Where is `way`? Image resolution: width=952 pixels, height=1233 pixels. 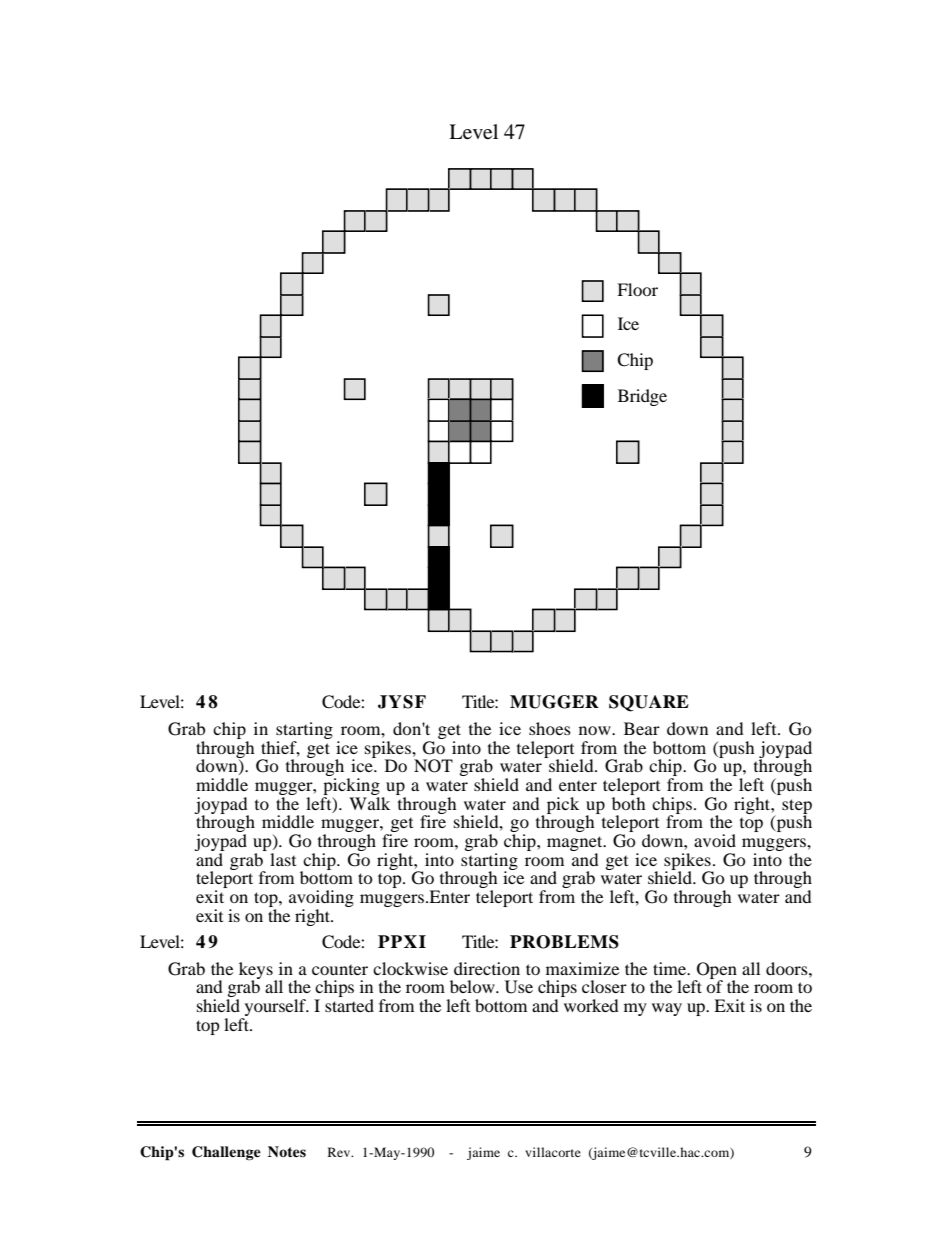 way is located at coordinates (667, 1009).
